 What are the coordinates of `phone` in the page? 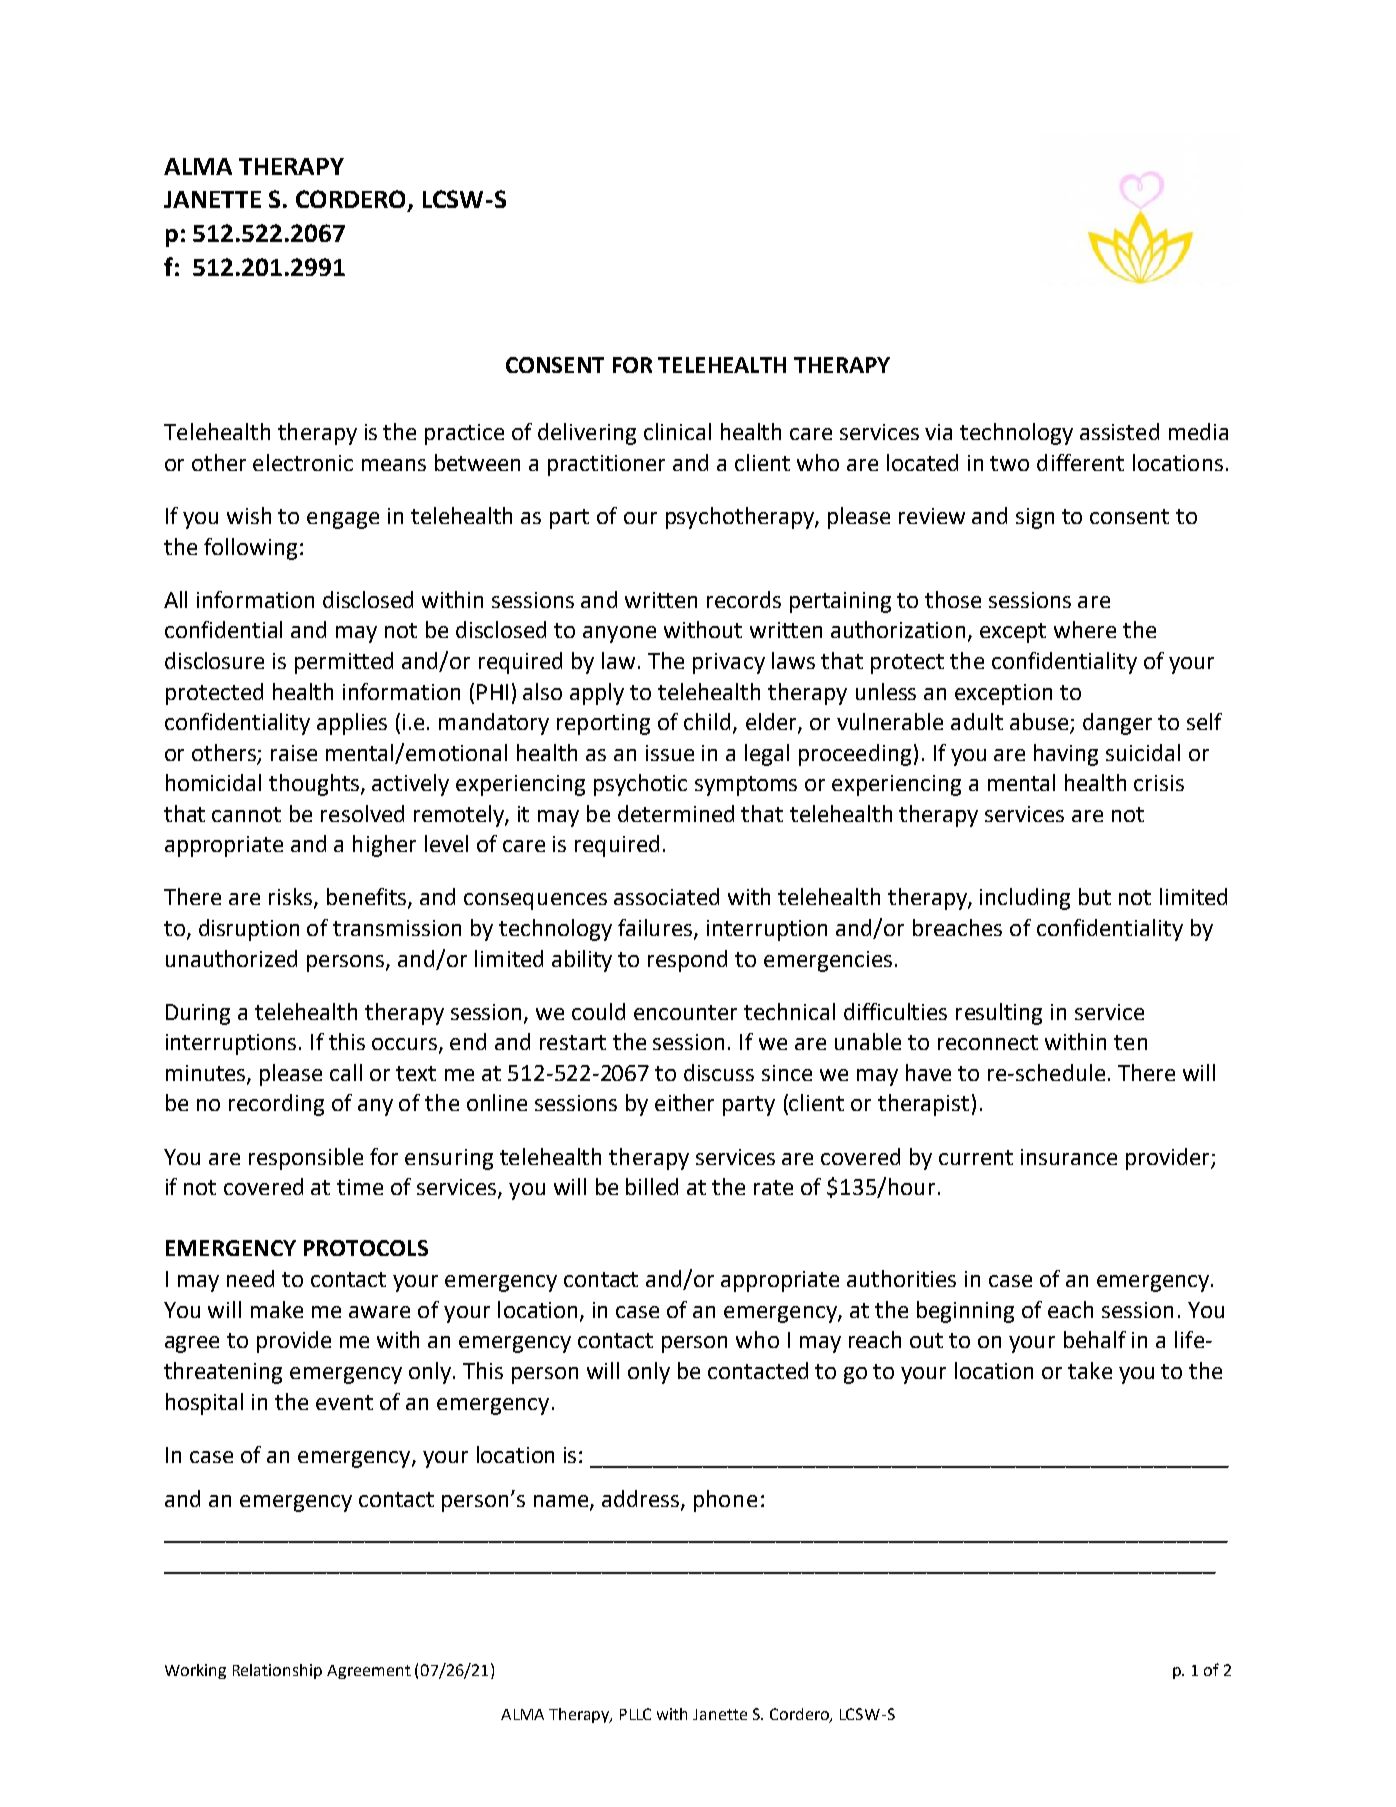 It's located at (725, 1501).
